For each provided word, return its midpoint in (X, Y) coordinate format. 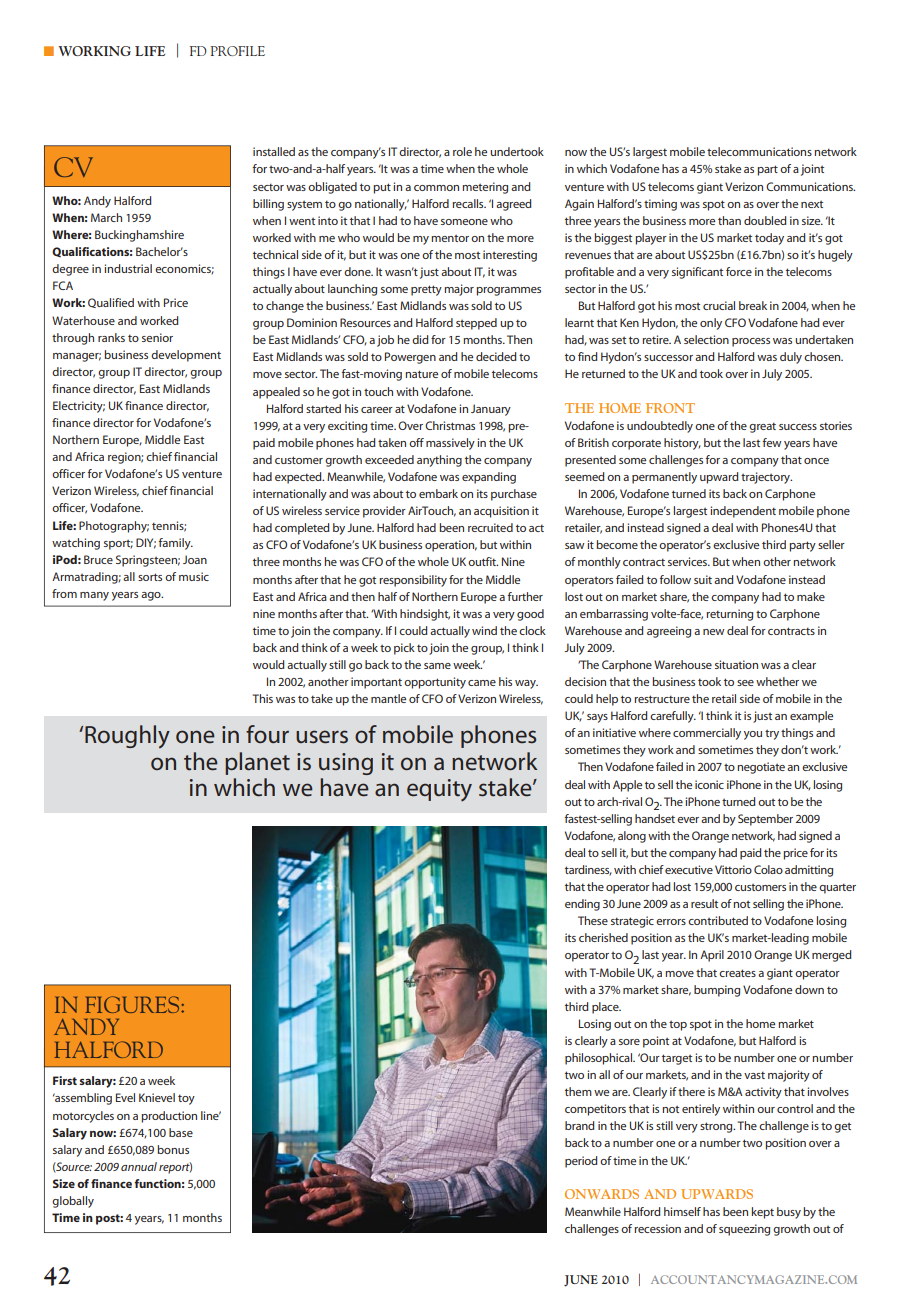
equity (439, 790)
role (462, 151)
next (812, 204)
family (176, 544)
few (772, 442)
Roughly (127, 737)
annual (139, 1166)
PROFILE (238, 51)
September (765, 820)
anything (439, 461)
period (581, 1162)
